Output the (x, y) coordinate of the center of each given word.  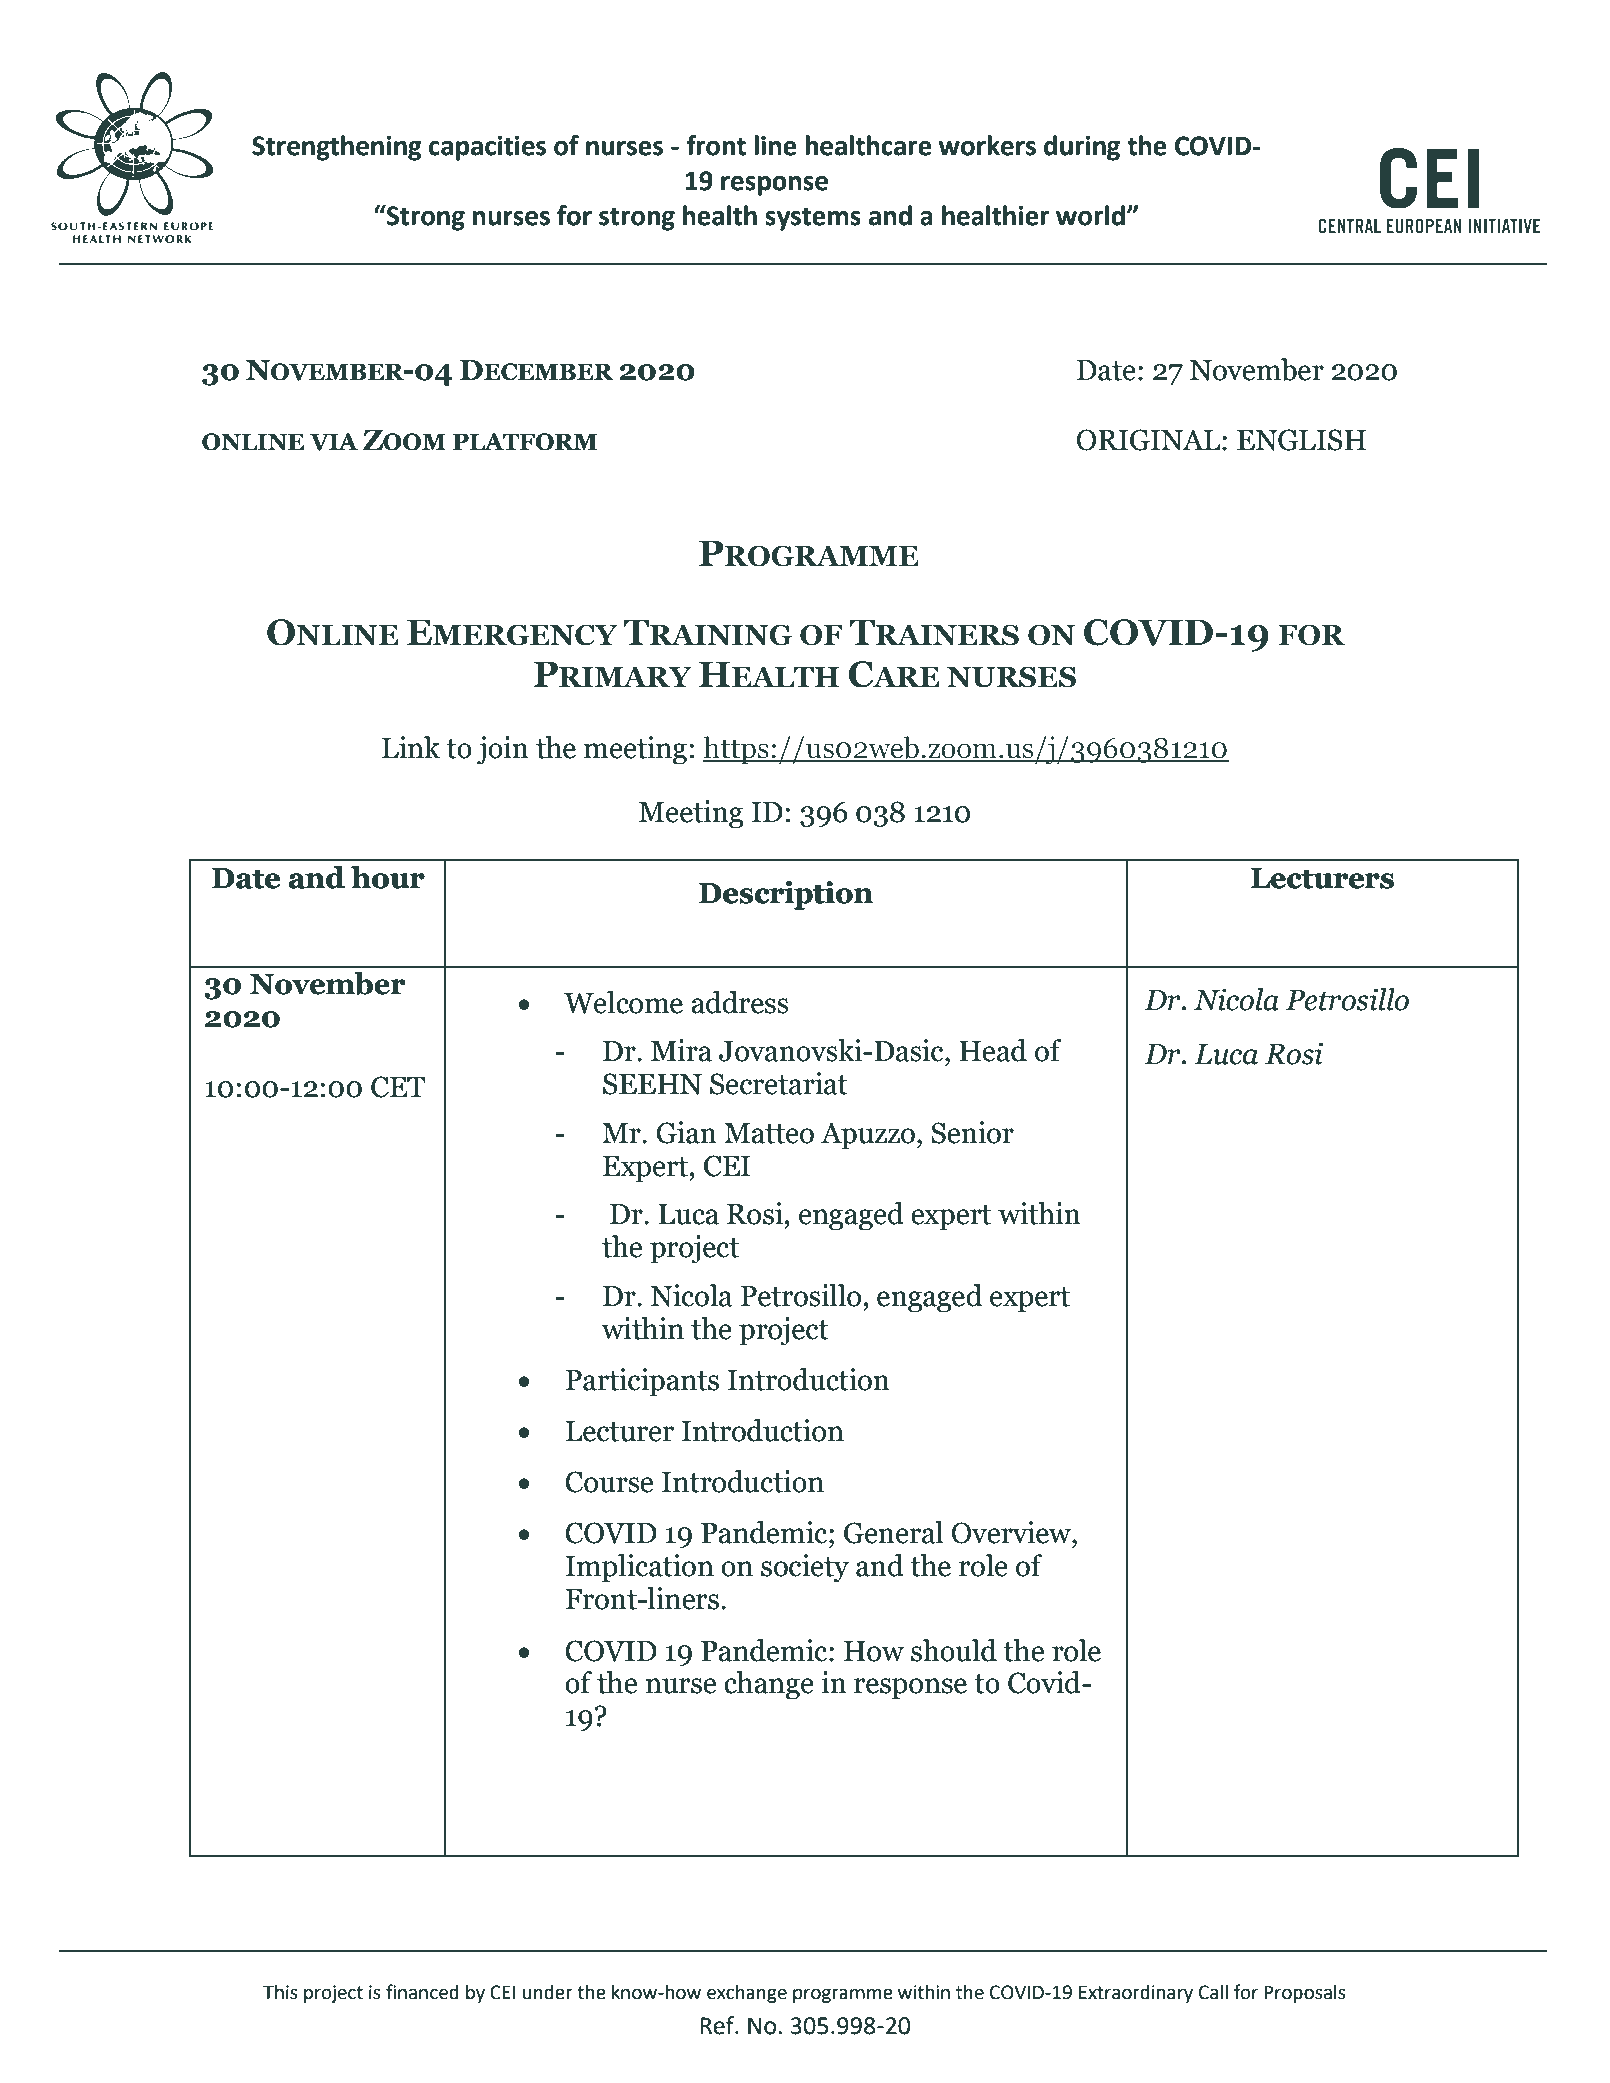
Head (993, 1050)
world (1090, 215)
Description (786, 895)
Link (411, 747)
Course (609, 1482)
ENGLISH (1301, 440)
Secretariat (779, 1083)
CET (398, 1087)
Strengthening (337, 148)
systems (813, 219)
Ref (718, 2025)
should (954, 1650)
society (805, 1568)
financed (422, 1992)
